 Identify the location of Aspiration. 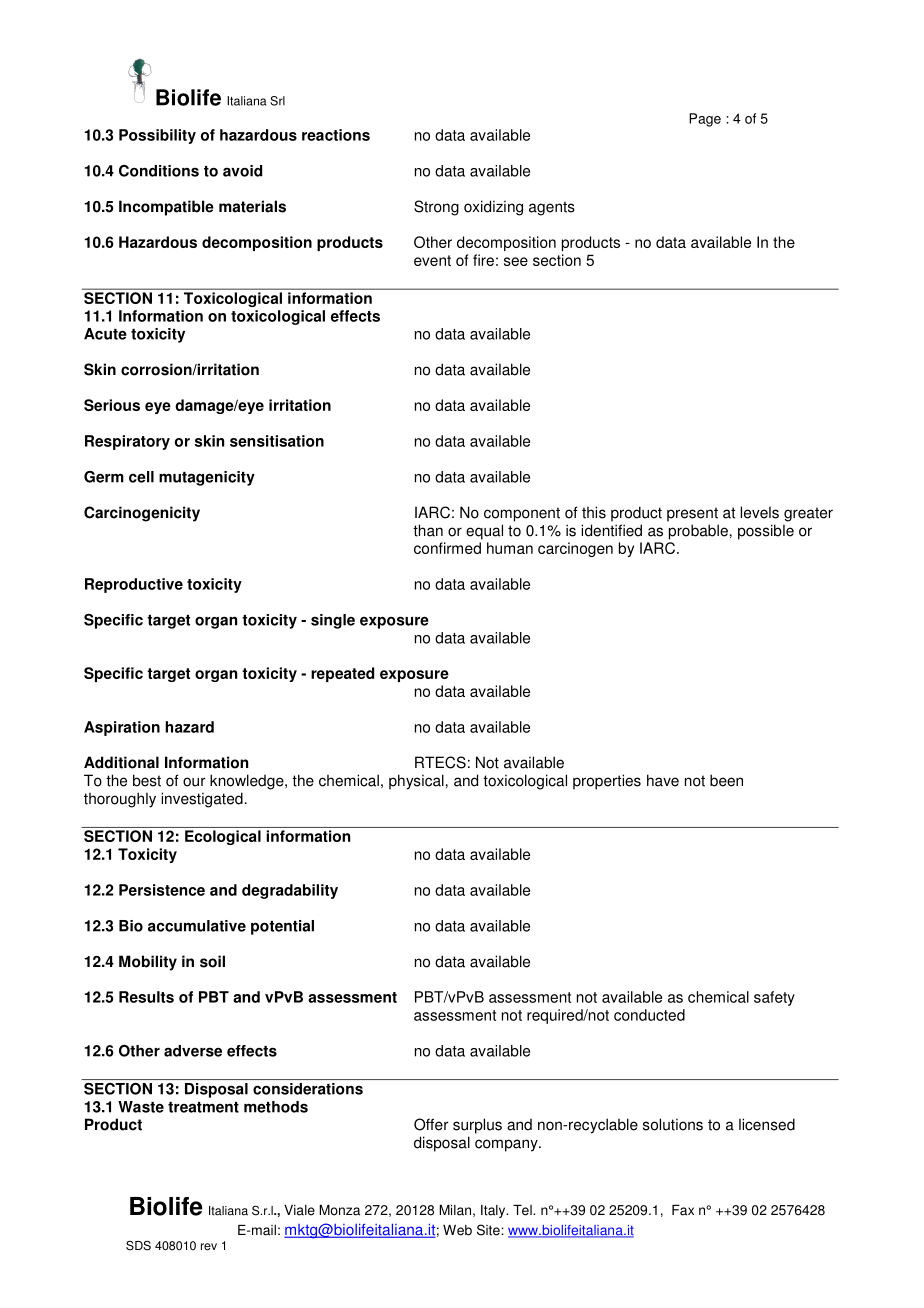
(122, 728).
